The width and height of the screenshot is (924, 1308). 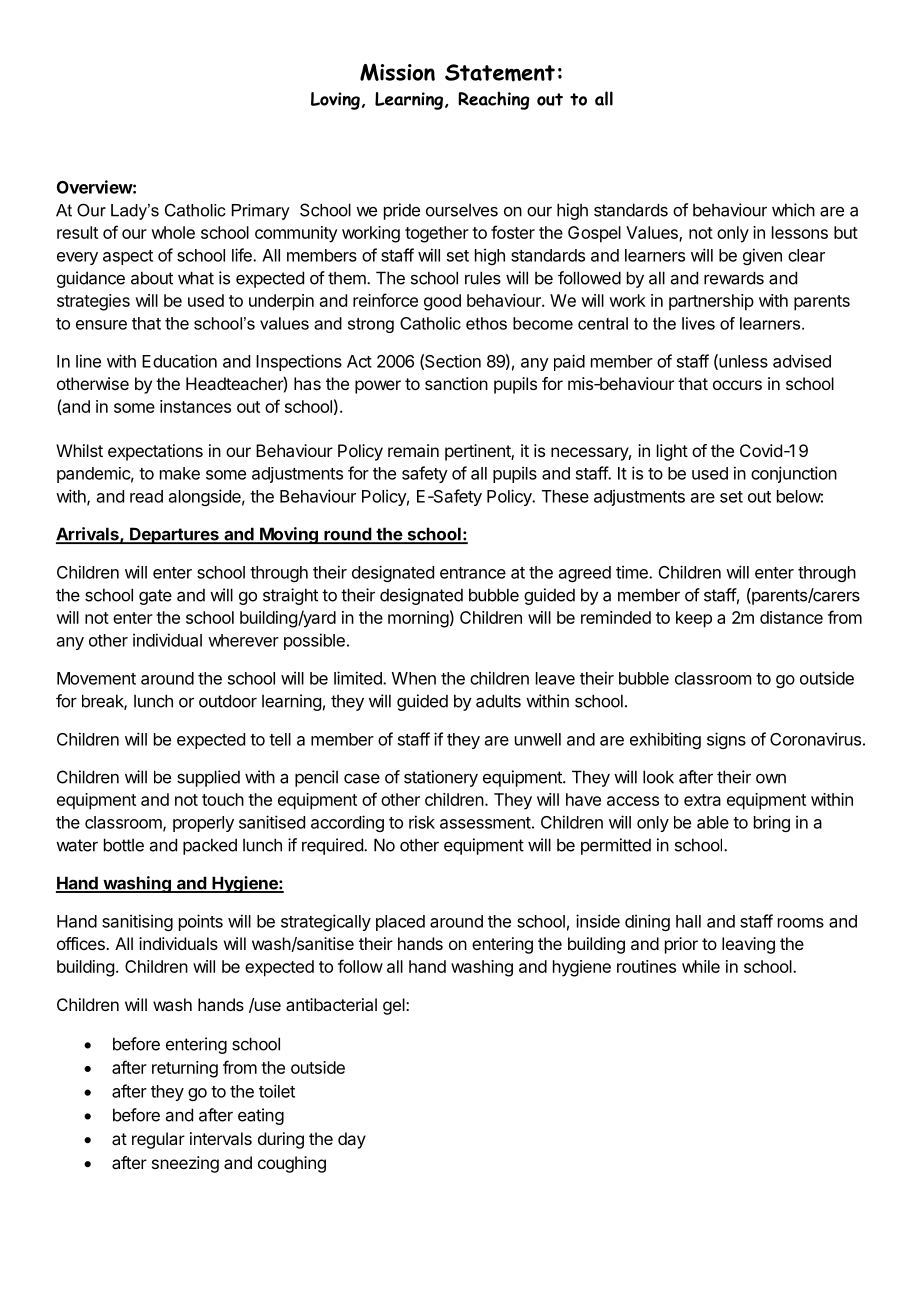 What do you see at coordinates (155, 597) in the screenshot?
I see `gate` at bounding box center [155, 597].
